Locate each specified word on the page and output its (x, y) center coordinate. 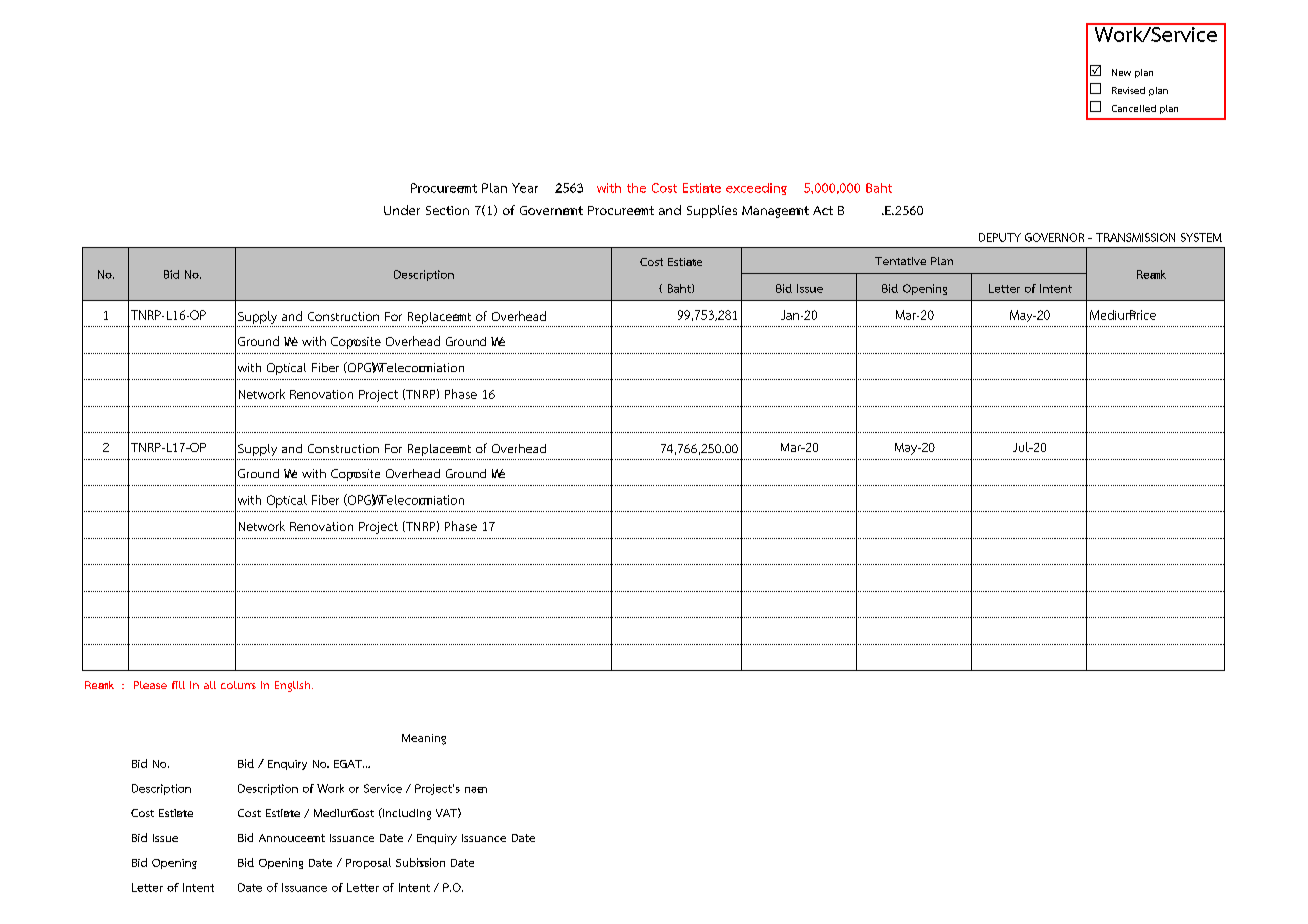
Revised (1128, 90)
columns (238, 685)
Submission (420, 862)
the (636, 188)
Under (402, 210)
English (294, 686)
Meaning (424, 739)
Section (447, 210)
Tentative (900, 261)
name (476, 790)
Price (1141, 315)
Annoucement (292, 838)
